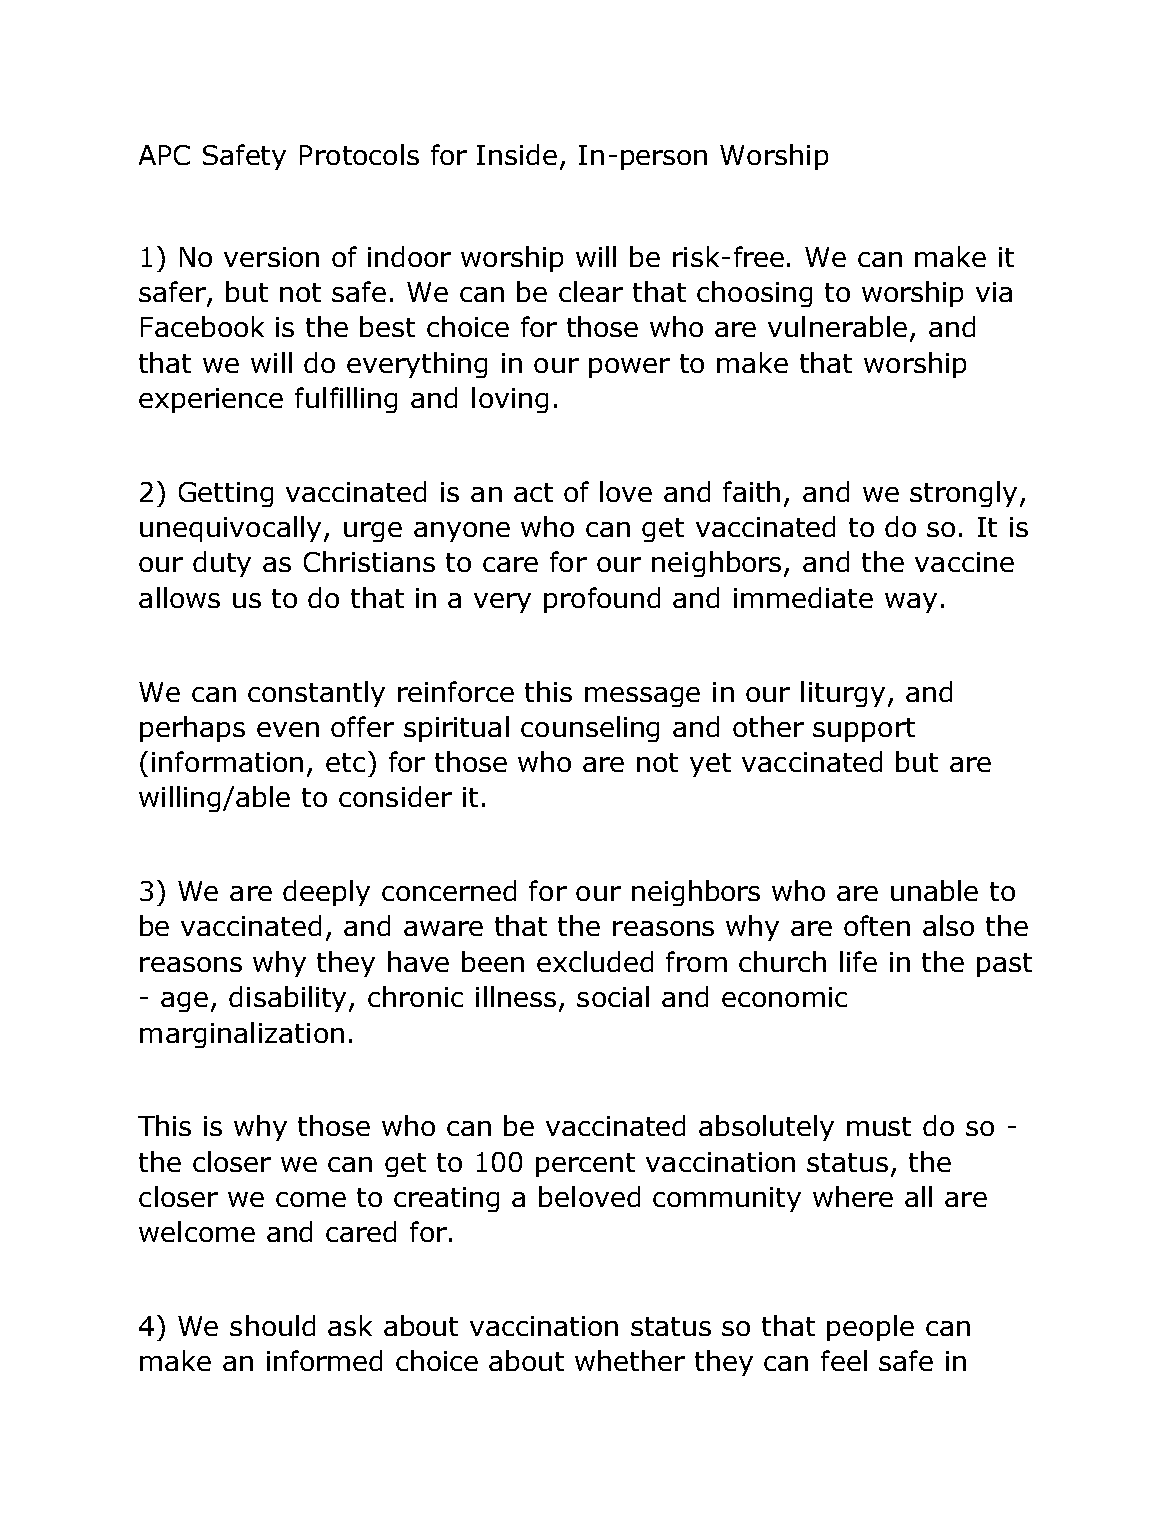 This screenshot has height=1522, width=1176. I want to click on often, so click(877, 925).
